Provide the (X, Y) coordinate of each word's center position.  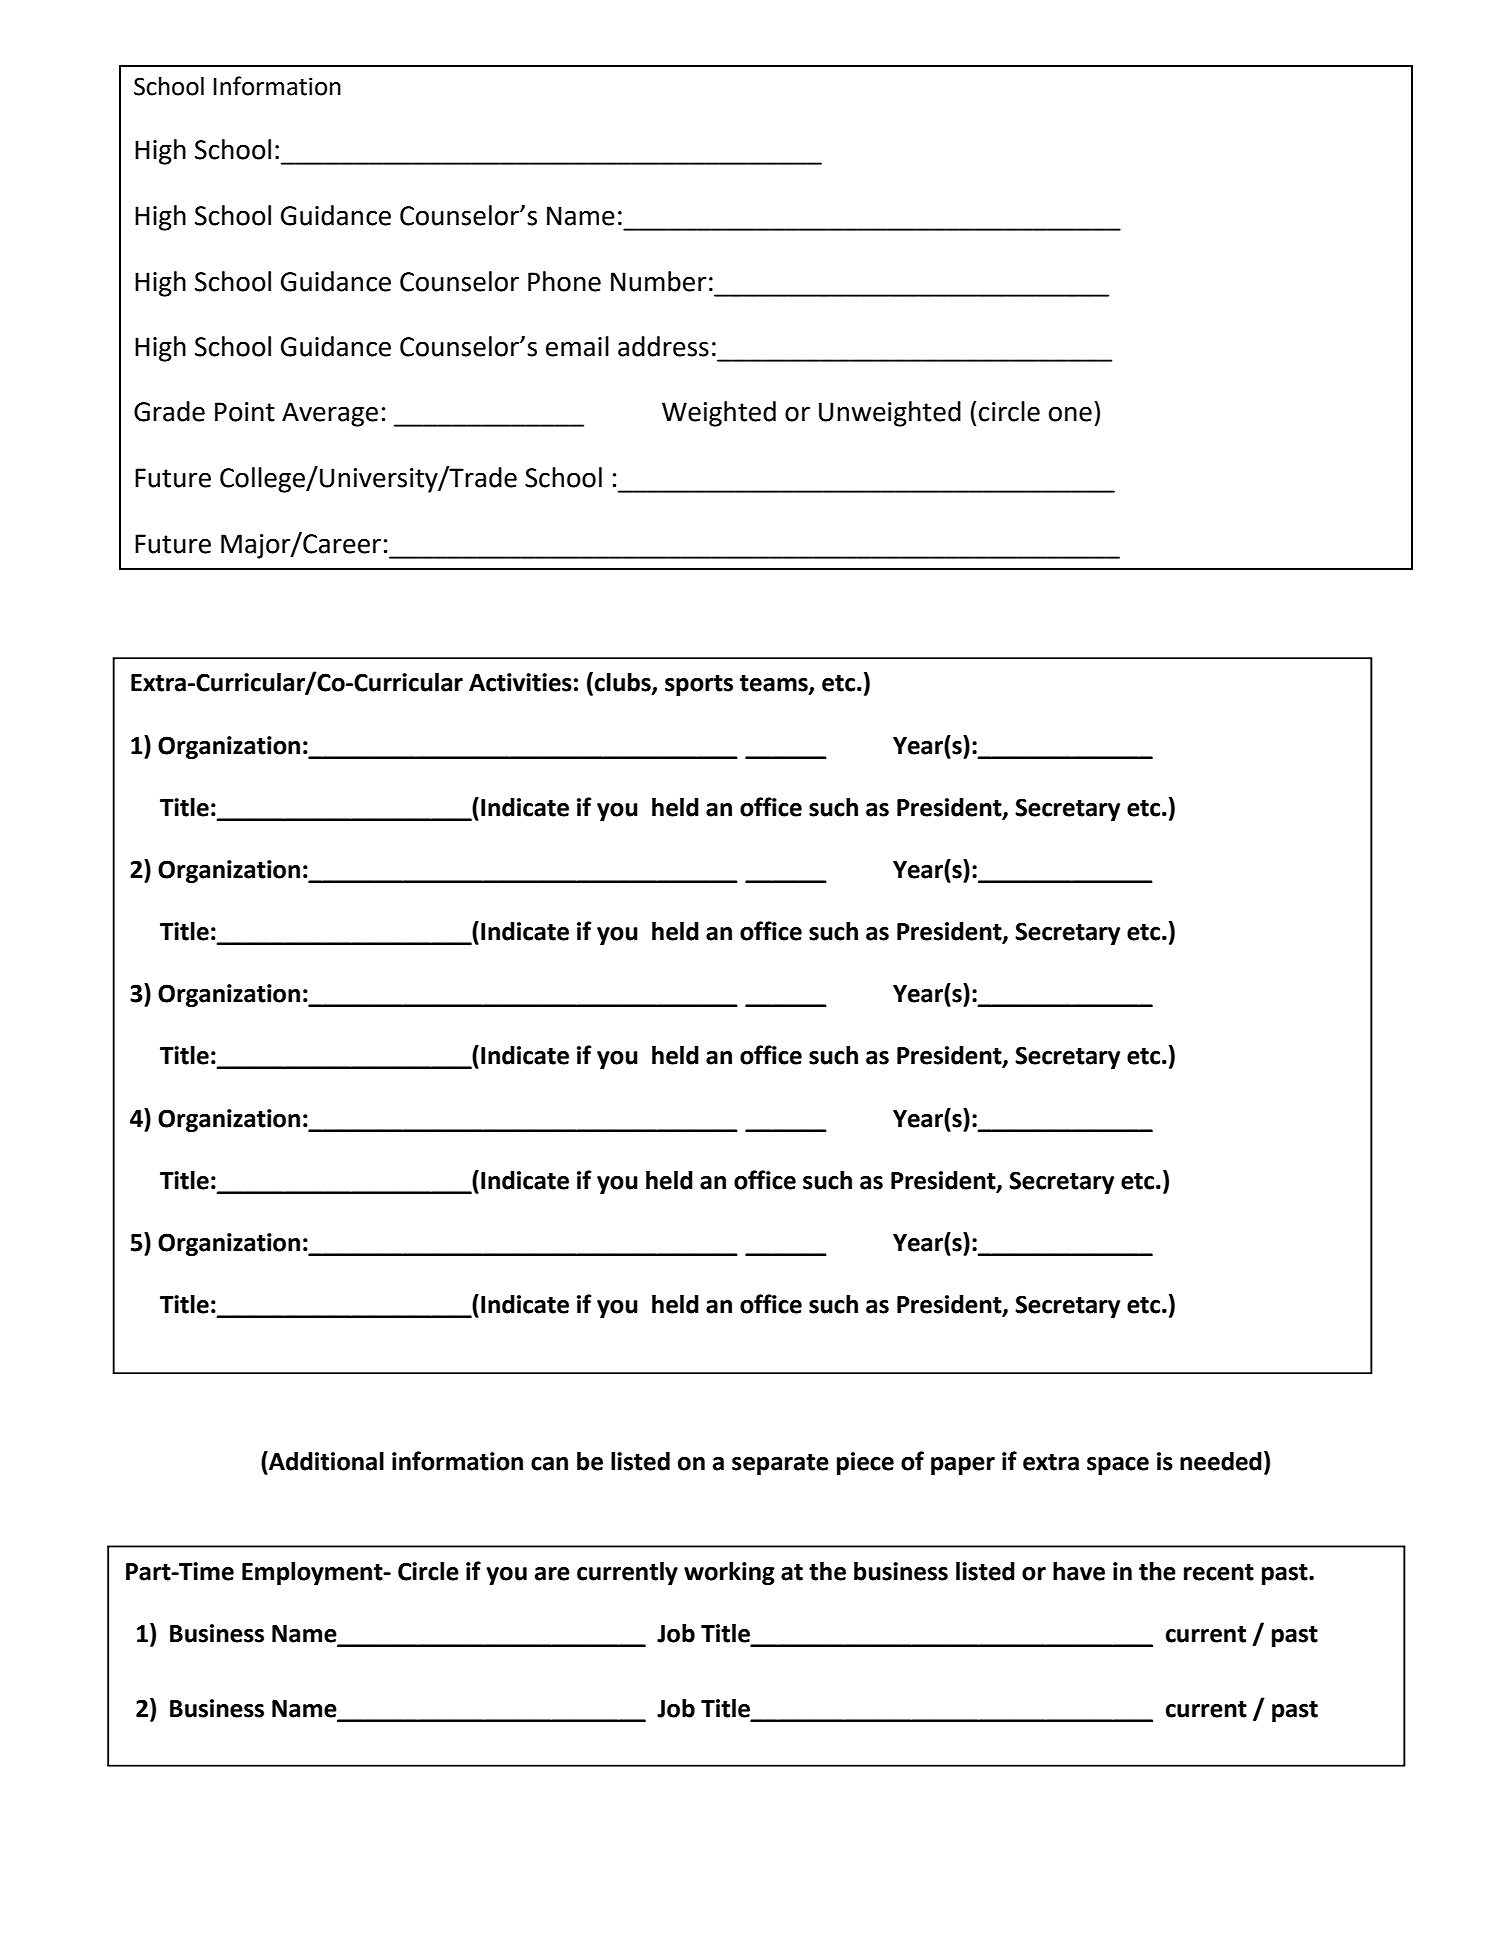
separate (780, 1464)
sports (699, 685)
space (1118, 1466)
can (549, 1464)
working (729, 1573)
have (1079, 1571)
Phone (564, 281)
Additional (325, 1461)
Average (330, 414)
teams (775, 684)
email (577, 346)
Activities (520, 682)
